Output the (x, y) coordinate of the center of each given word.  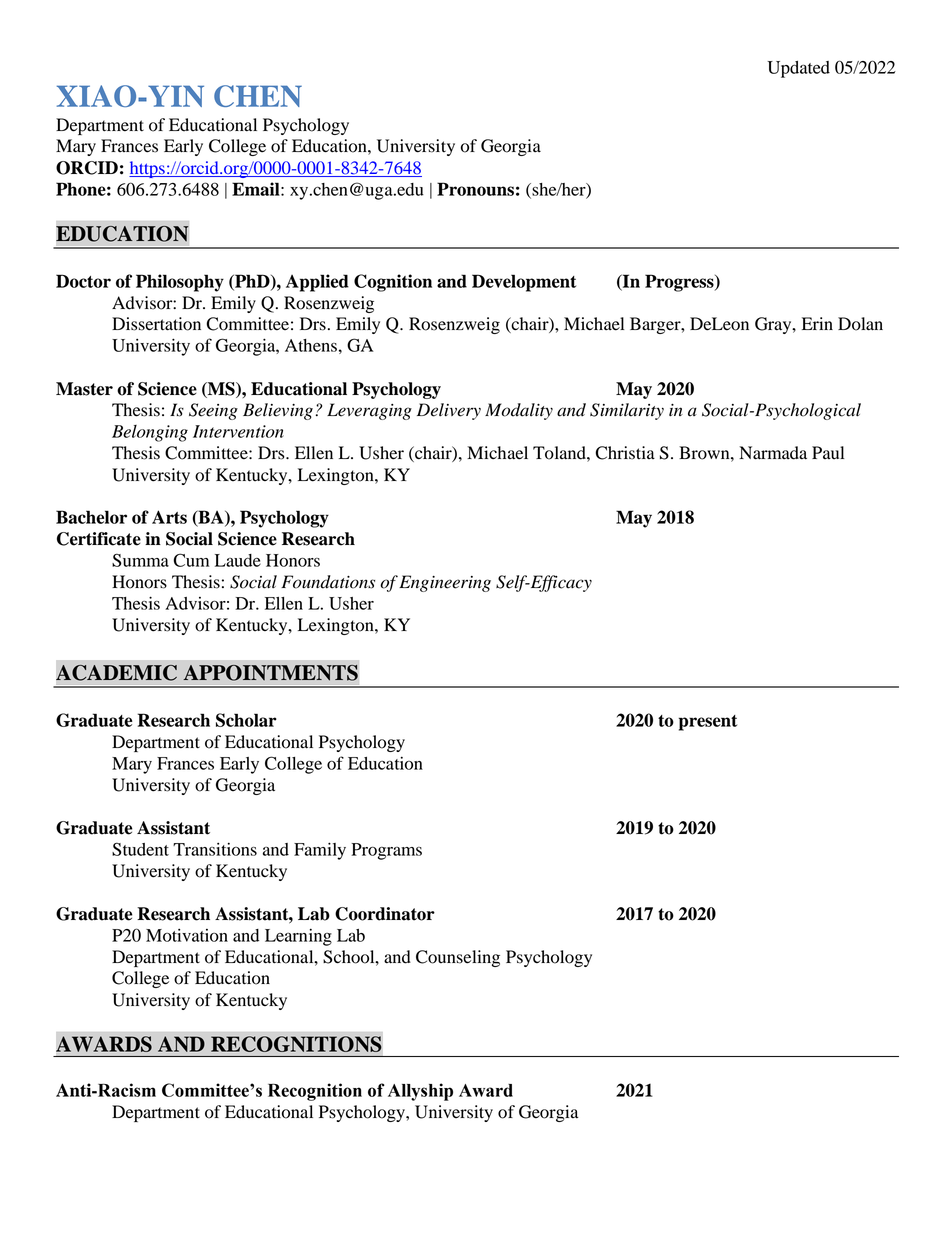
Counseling (458, 958)
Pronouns (475, 189)
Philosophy (180, 283)
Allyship (420, 1092)
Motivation (187, 935)
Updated (798, 69)
